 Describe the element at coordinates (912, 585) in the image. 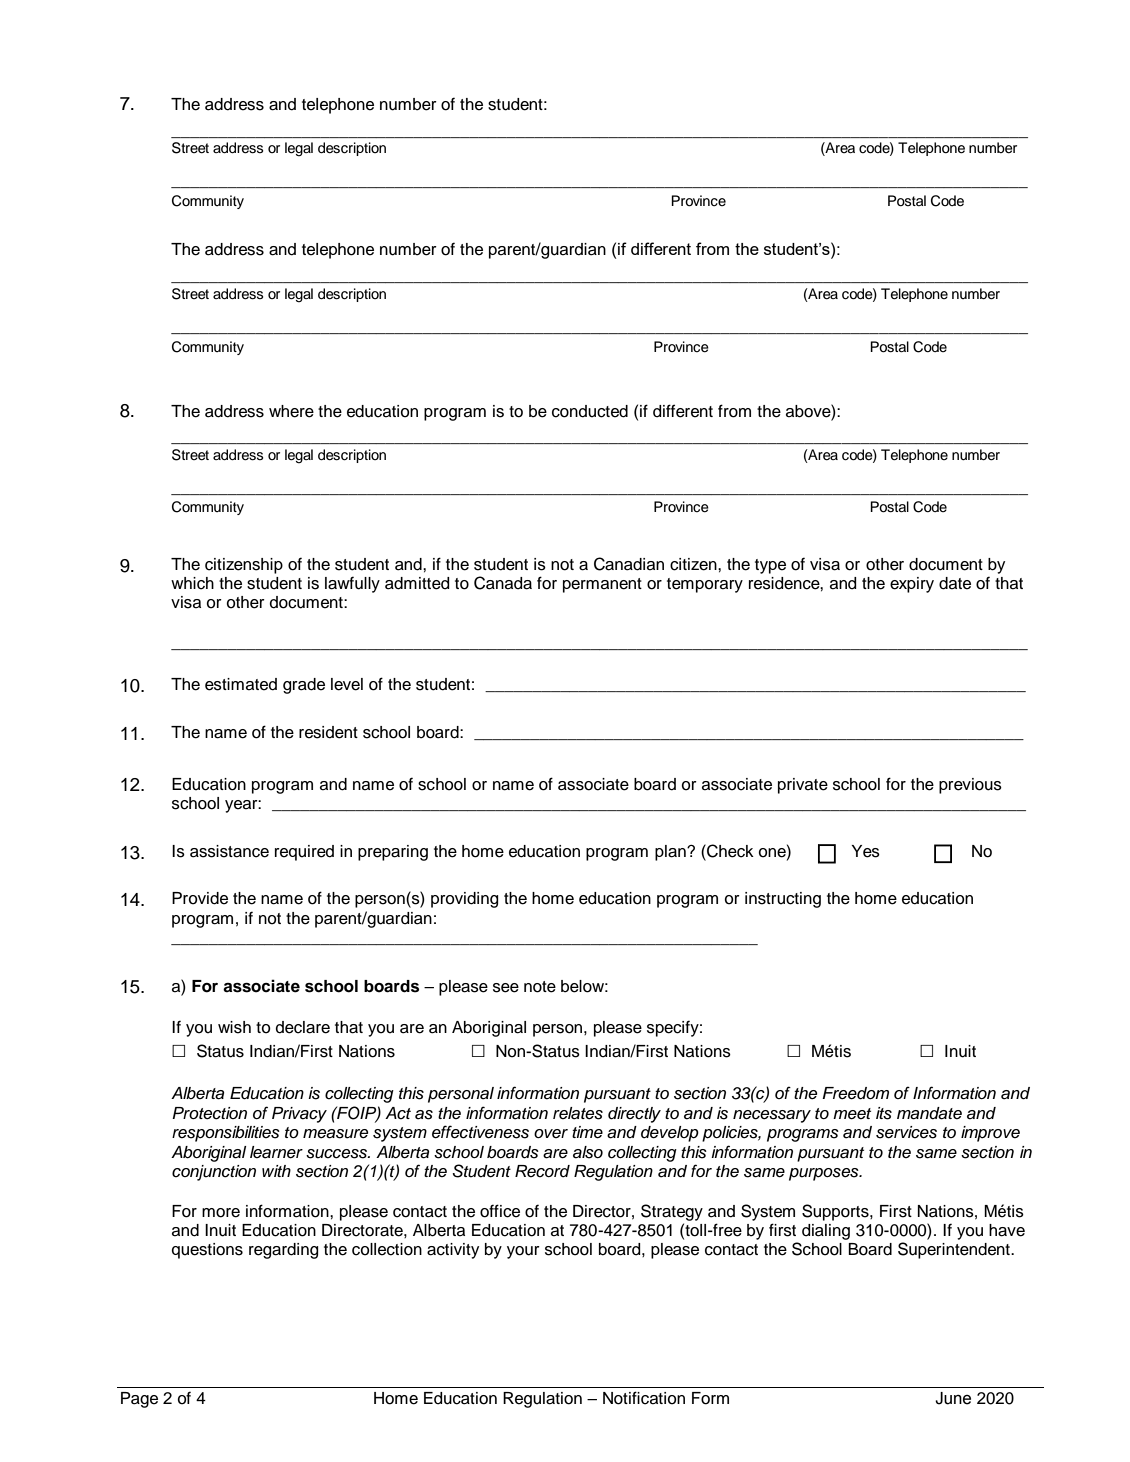

I see `expiry` at that location.
